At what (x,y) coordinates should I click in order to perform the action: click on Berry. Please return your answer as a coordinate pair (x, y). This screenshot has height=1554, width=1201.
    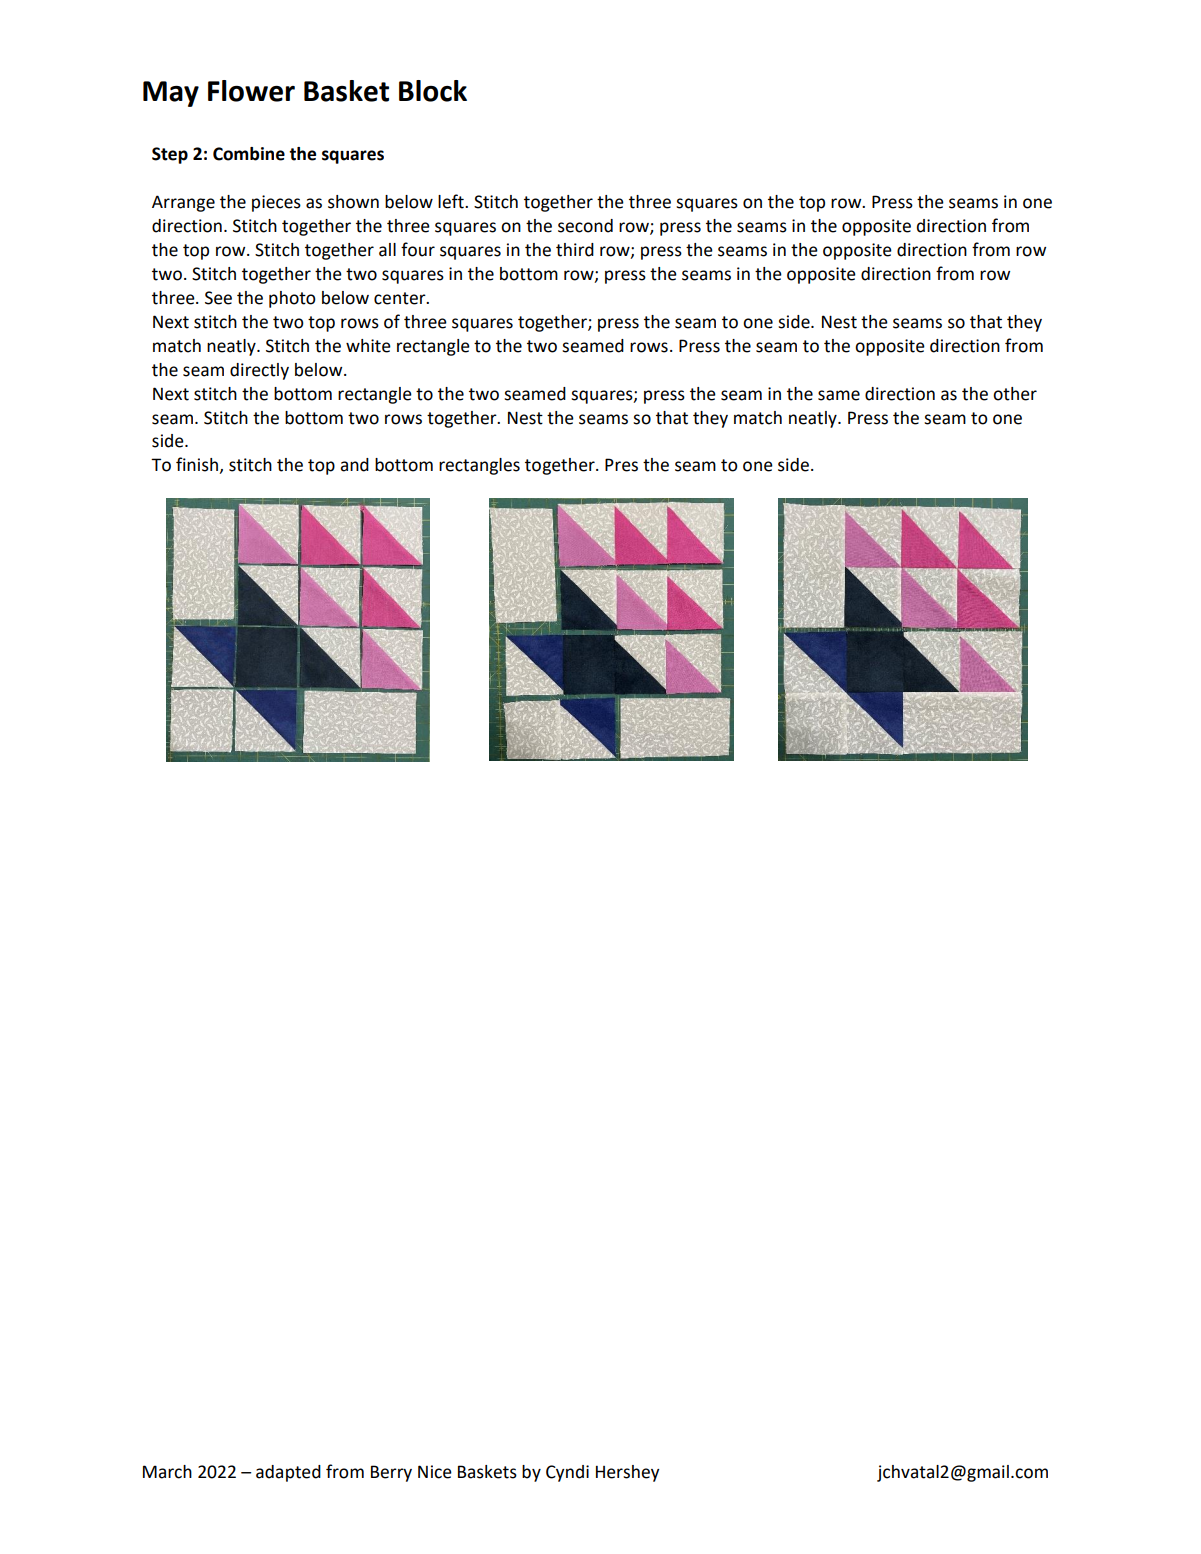
    Looking at the image, I should click on (391, 1473).
